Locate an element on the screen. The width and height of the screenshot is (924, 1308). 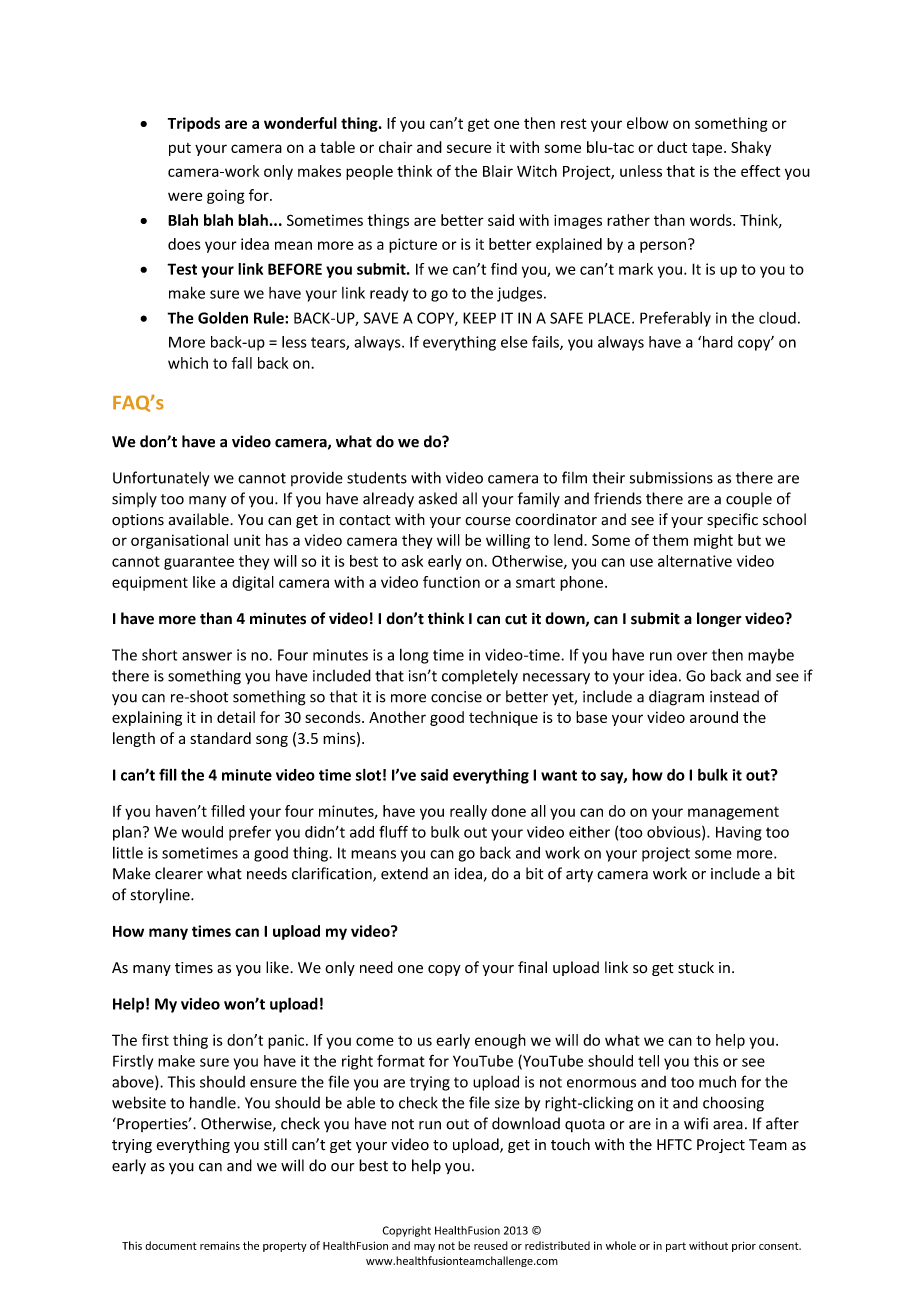
part is located at coordinates (676, 1247).
